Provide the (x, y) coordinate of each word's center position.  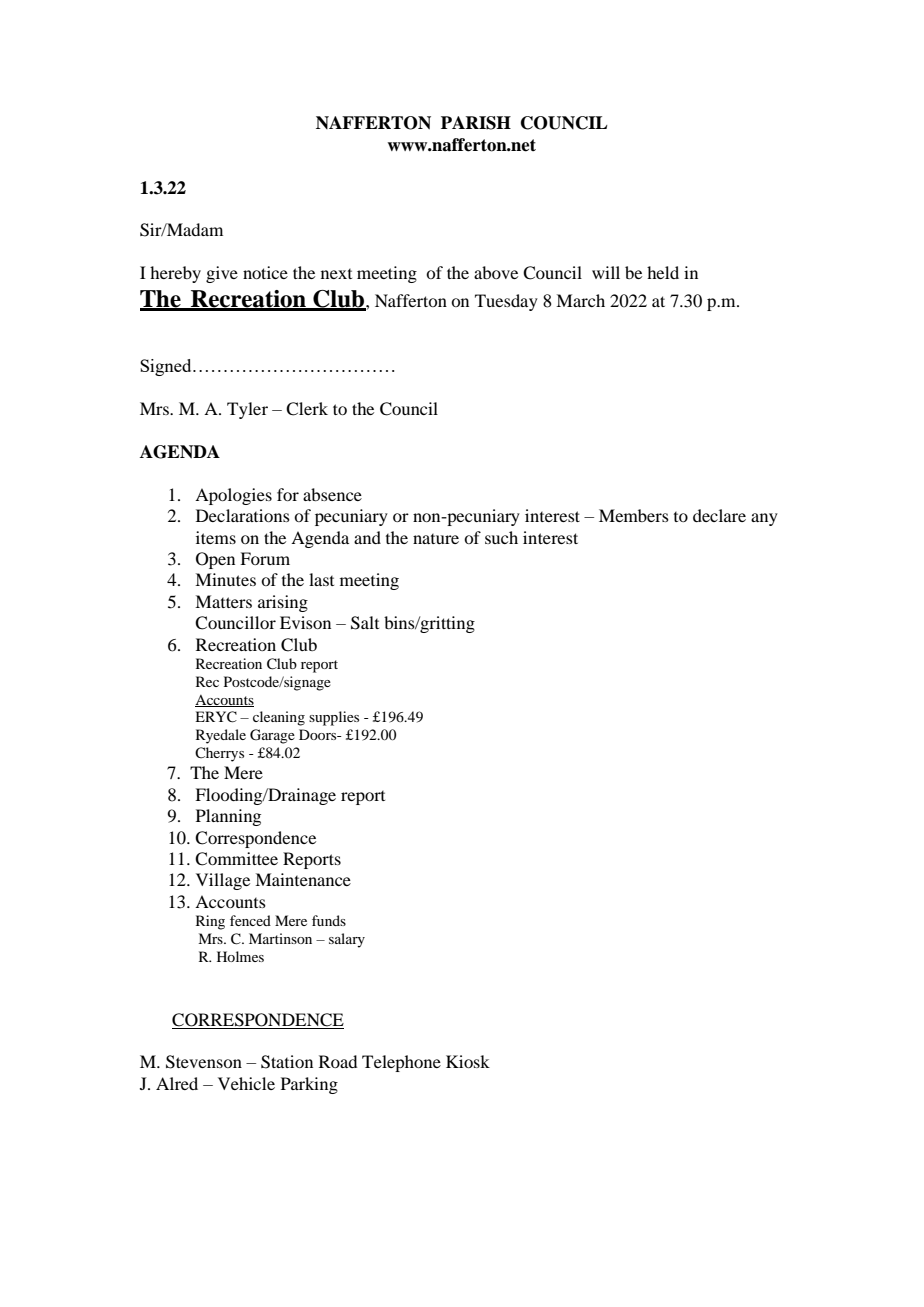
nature (436, 539)
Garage (272, 736)
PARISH (476, 123)
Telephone (401, 1063)
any (764, 519)
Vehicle (246, 1083)
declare (719, 515)
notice (265, 272)
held (663, 272)
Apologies (233, 496)
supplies (334, 718)
